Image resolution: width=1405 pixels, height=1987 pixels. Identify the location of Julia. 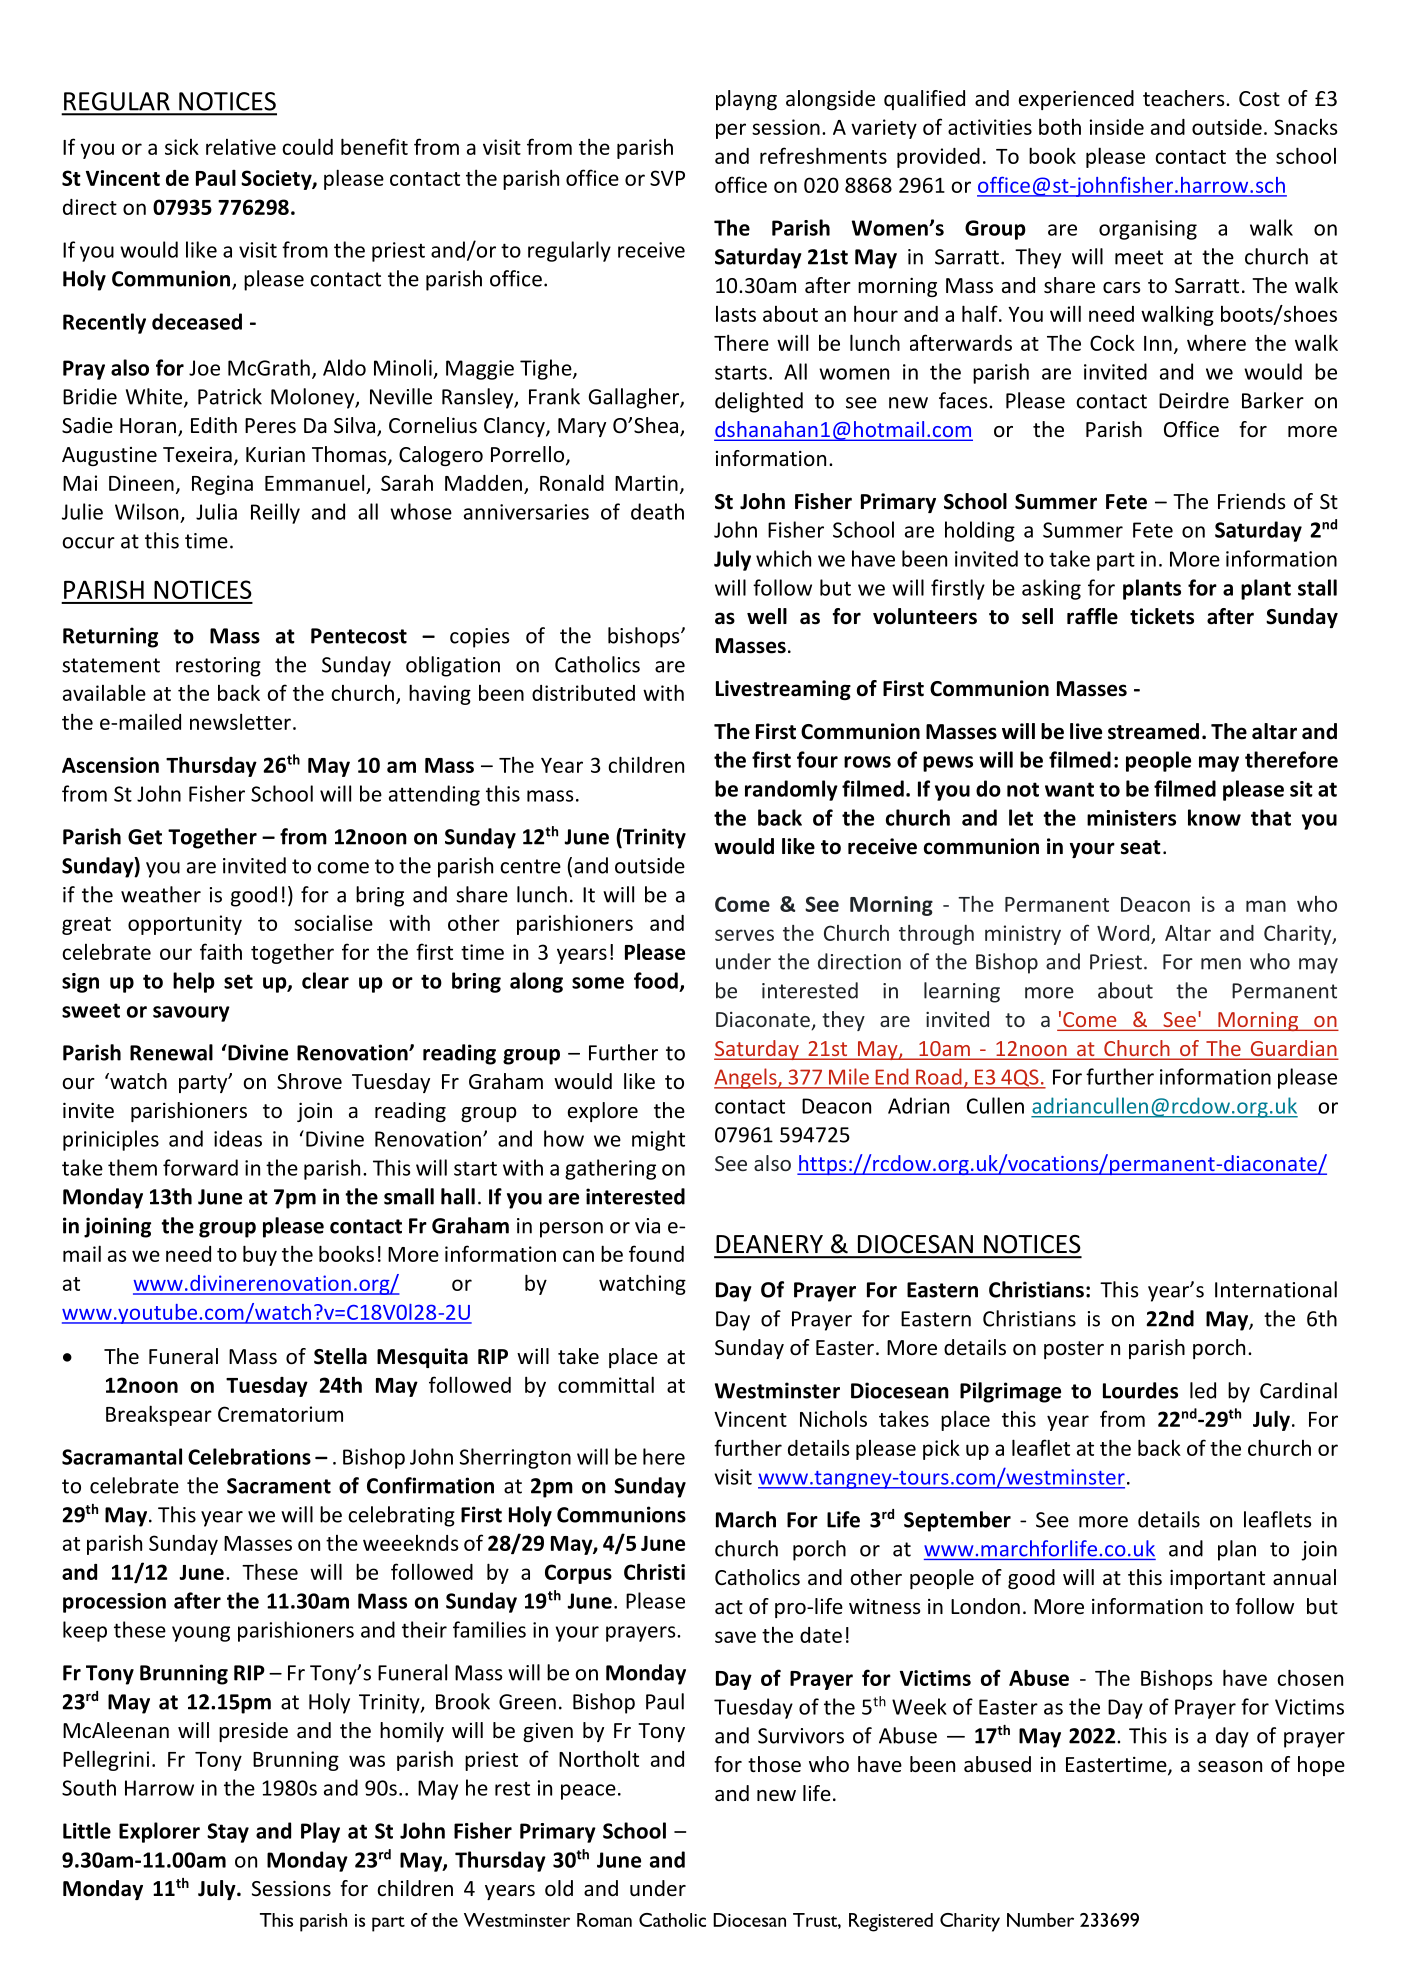
(216, 511).
